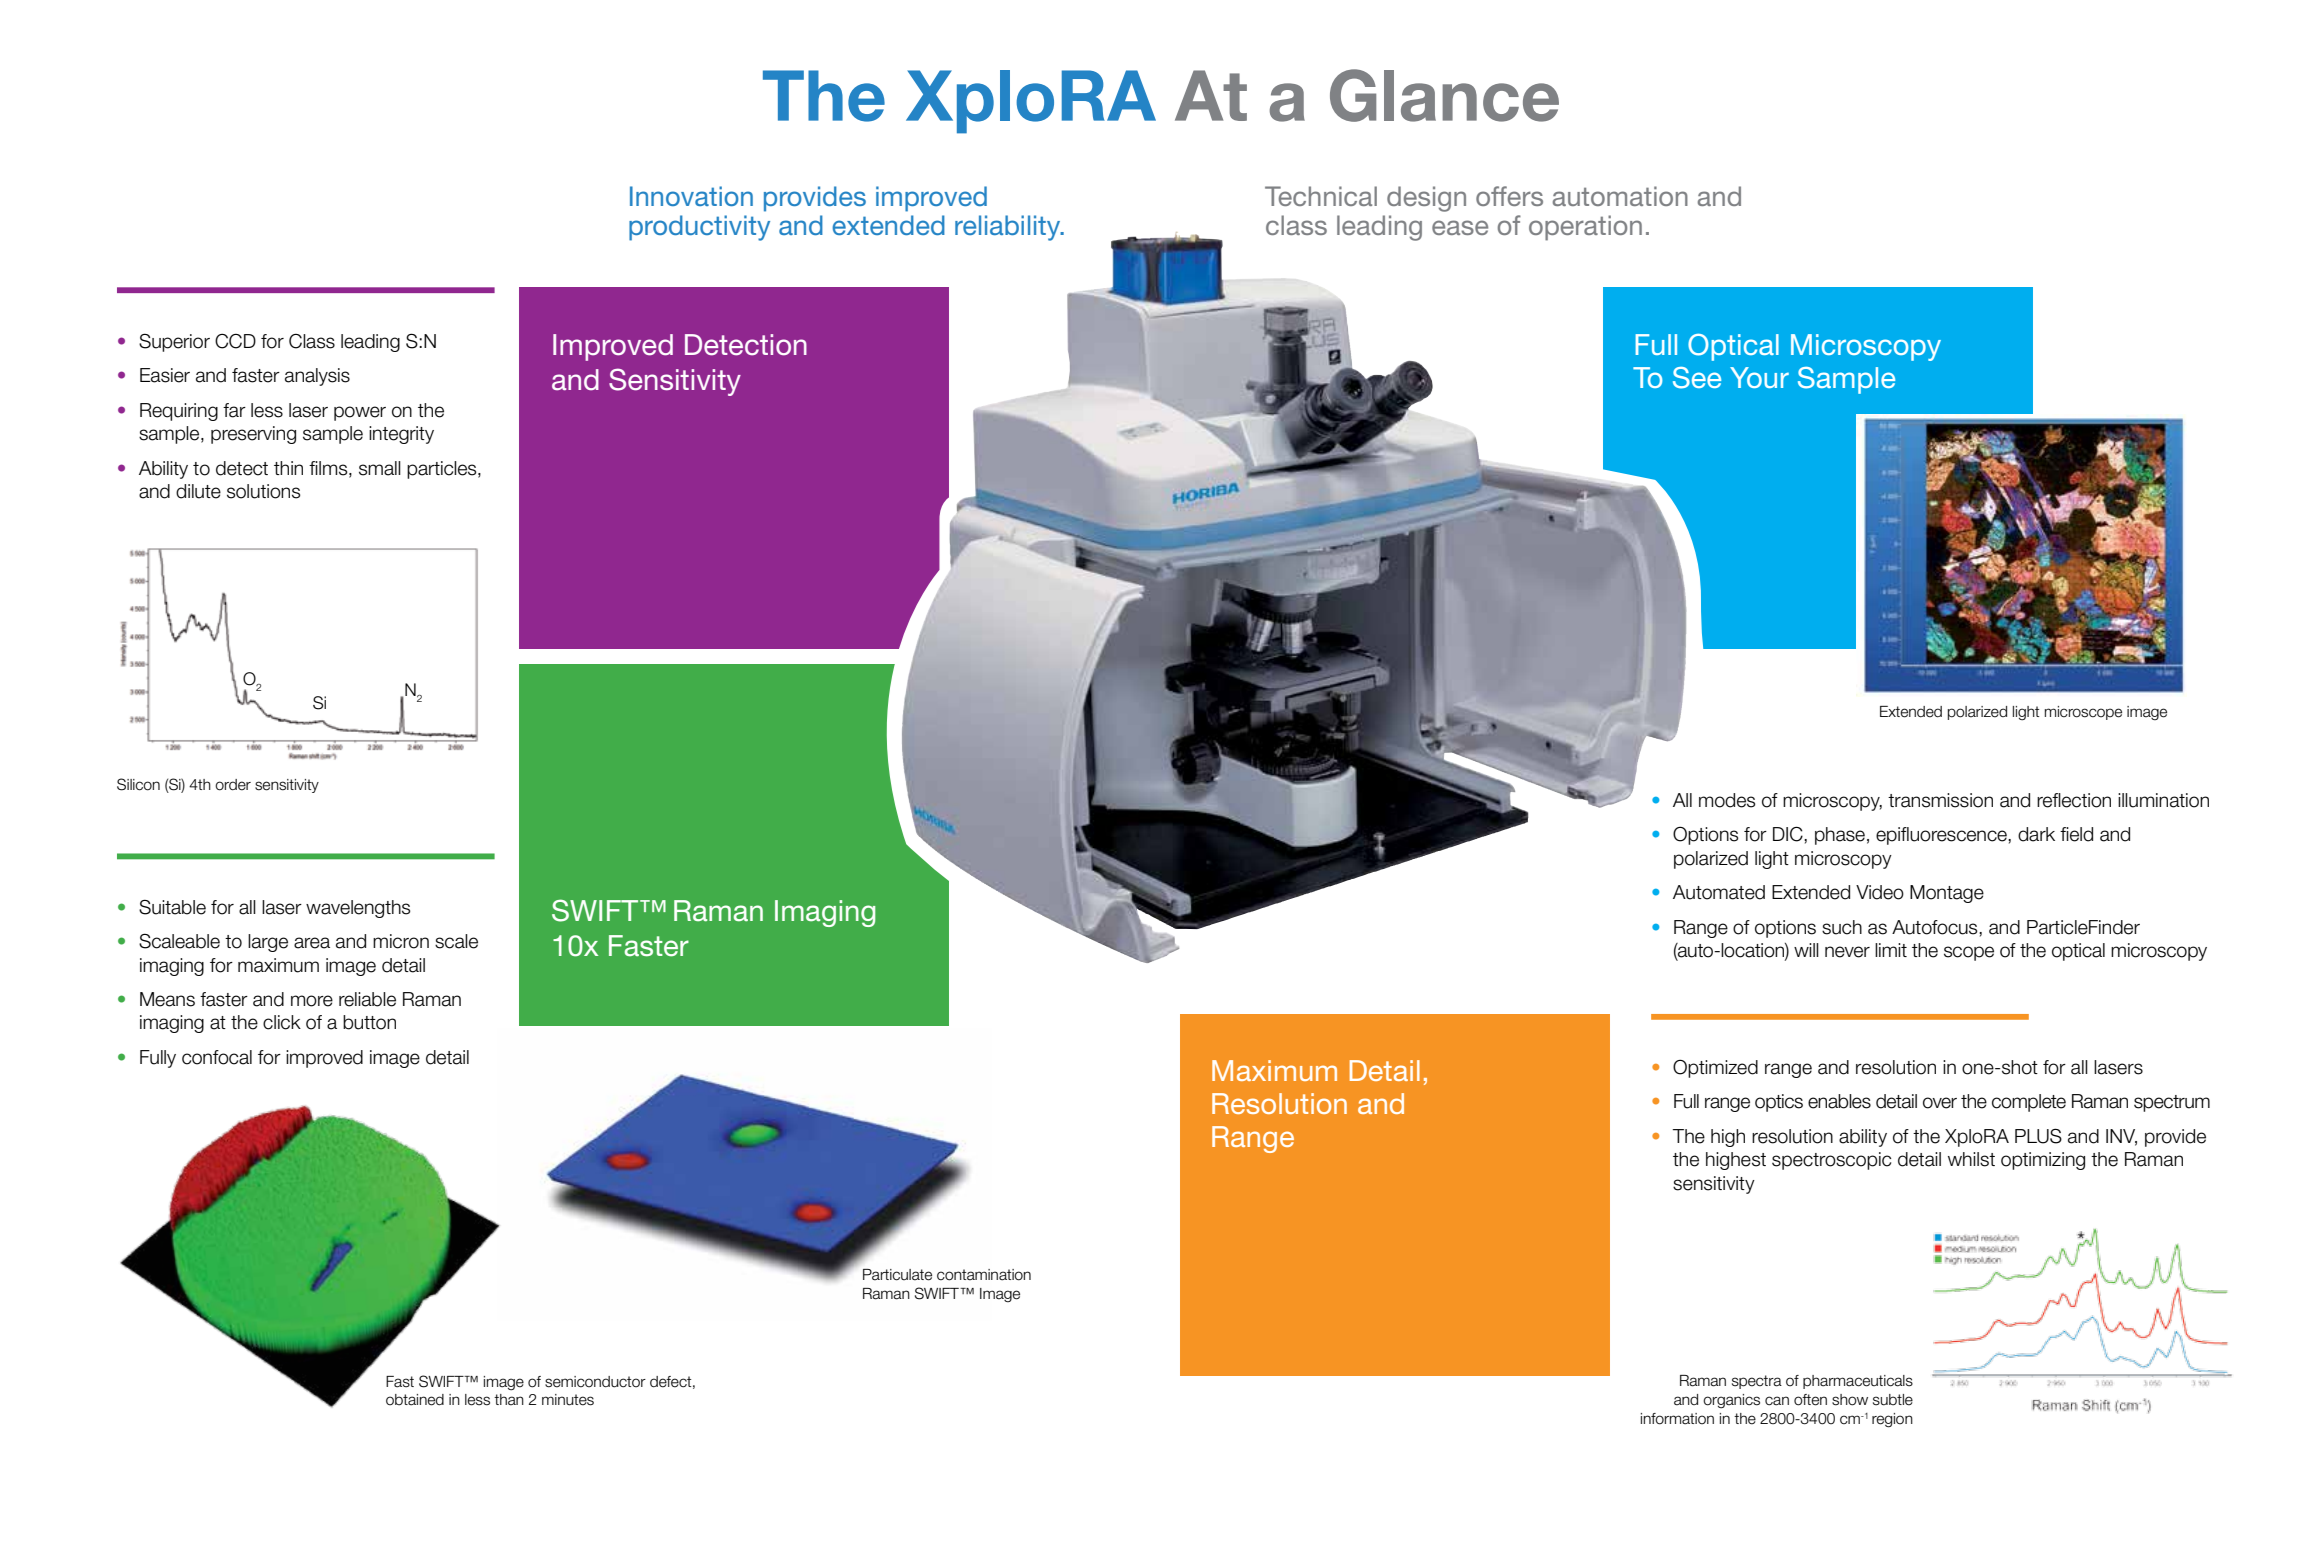 The image size is (2321, 1548). What do you see at coordinates (415, 1400) in the screenshot?
I see `obtained` at bounding box center [415, 1400].
